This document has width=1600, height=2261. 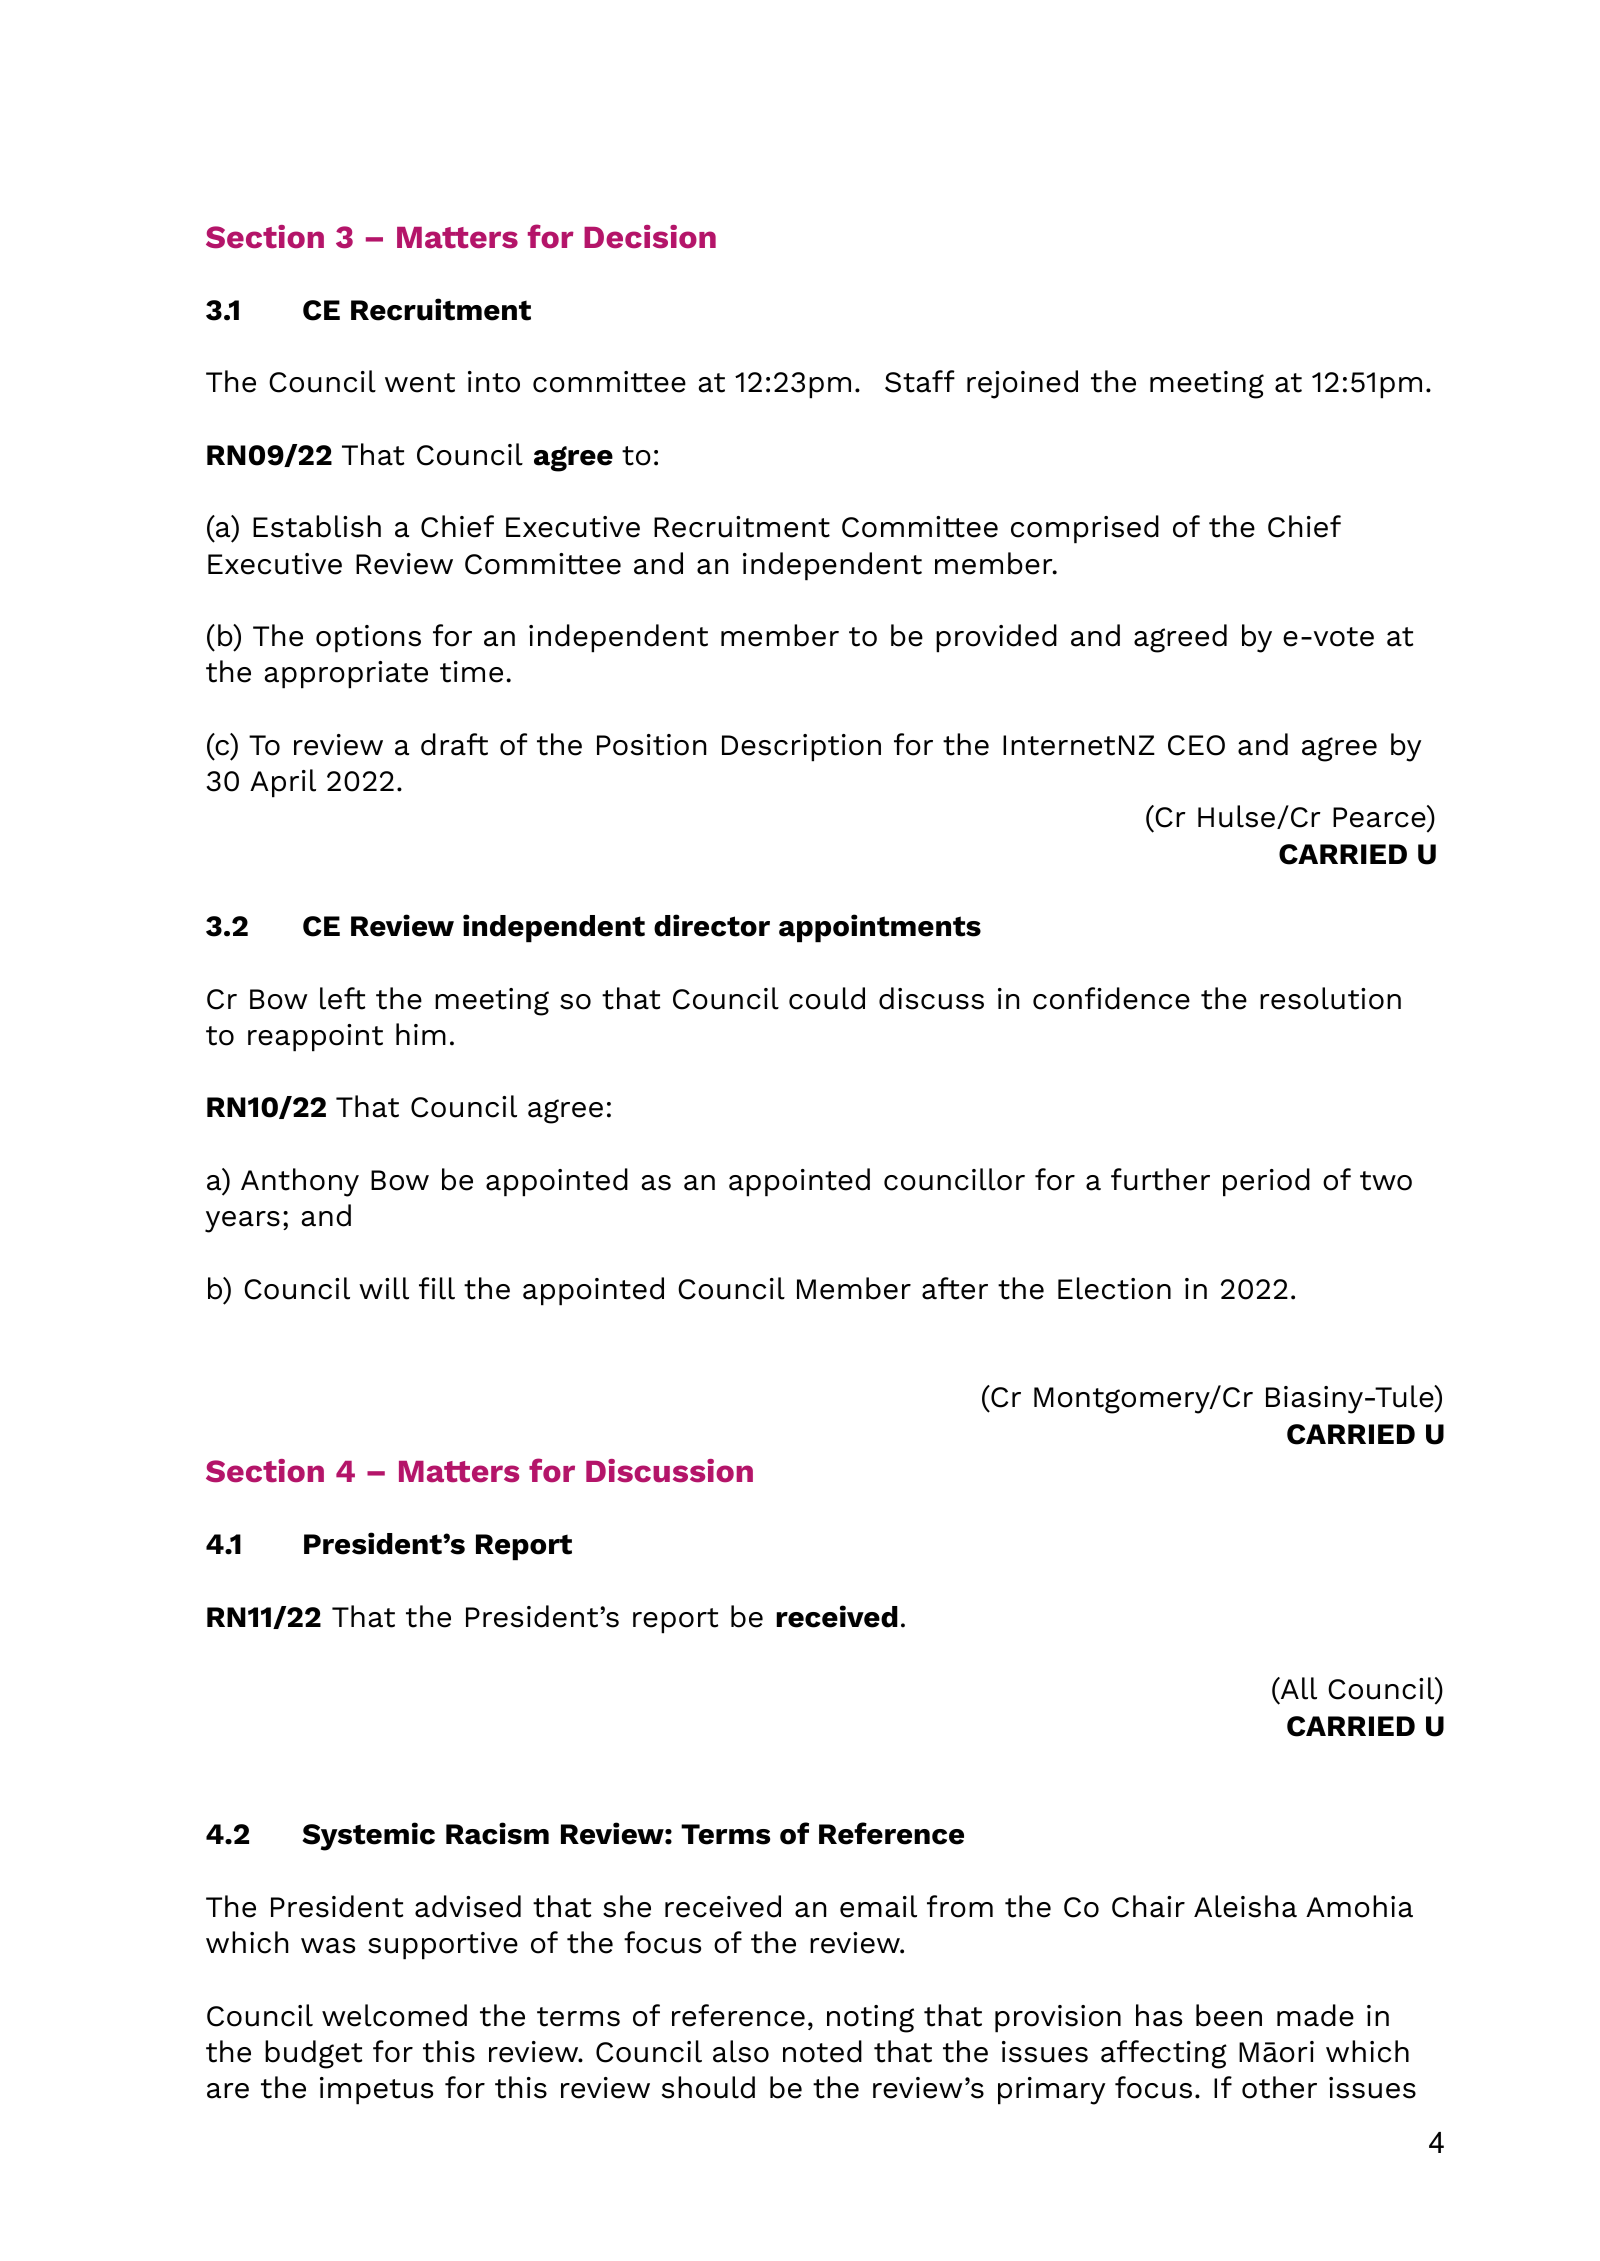 I want to click on rejoined, so click(x=1022, y=384).
